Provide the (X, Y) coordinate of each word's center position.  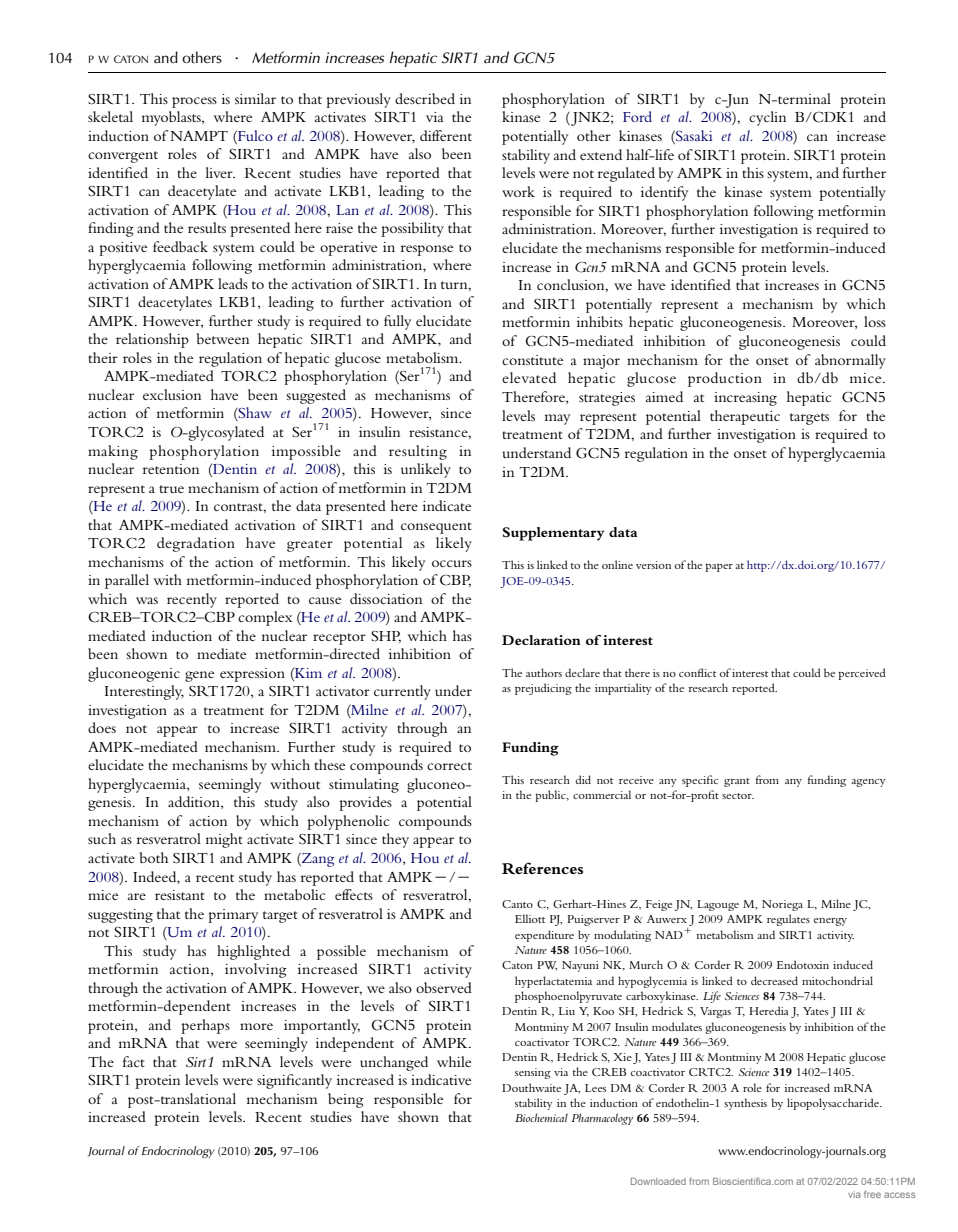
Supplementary (553, 534)
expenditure (544, 936)
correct (449, 766)
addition (195, 802)
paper (719, 568)
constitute (532, 360)
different (446, 135)
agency (868, 783)
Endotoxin (803, 964)
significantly (294, 1081)
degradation (196, 544)
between (223, 338)
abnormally (850, 361)
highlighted (253, 952)
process (194, 102)
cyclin (767, 118)
